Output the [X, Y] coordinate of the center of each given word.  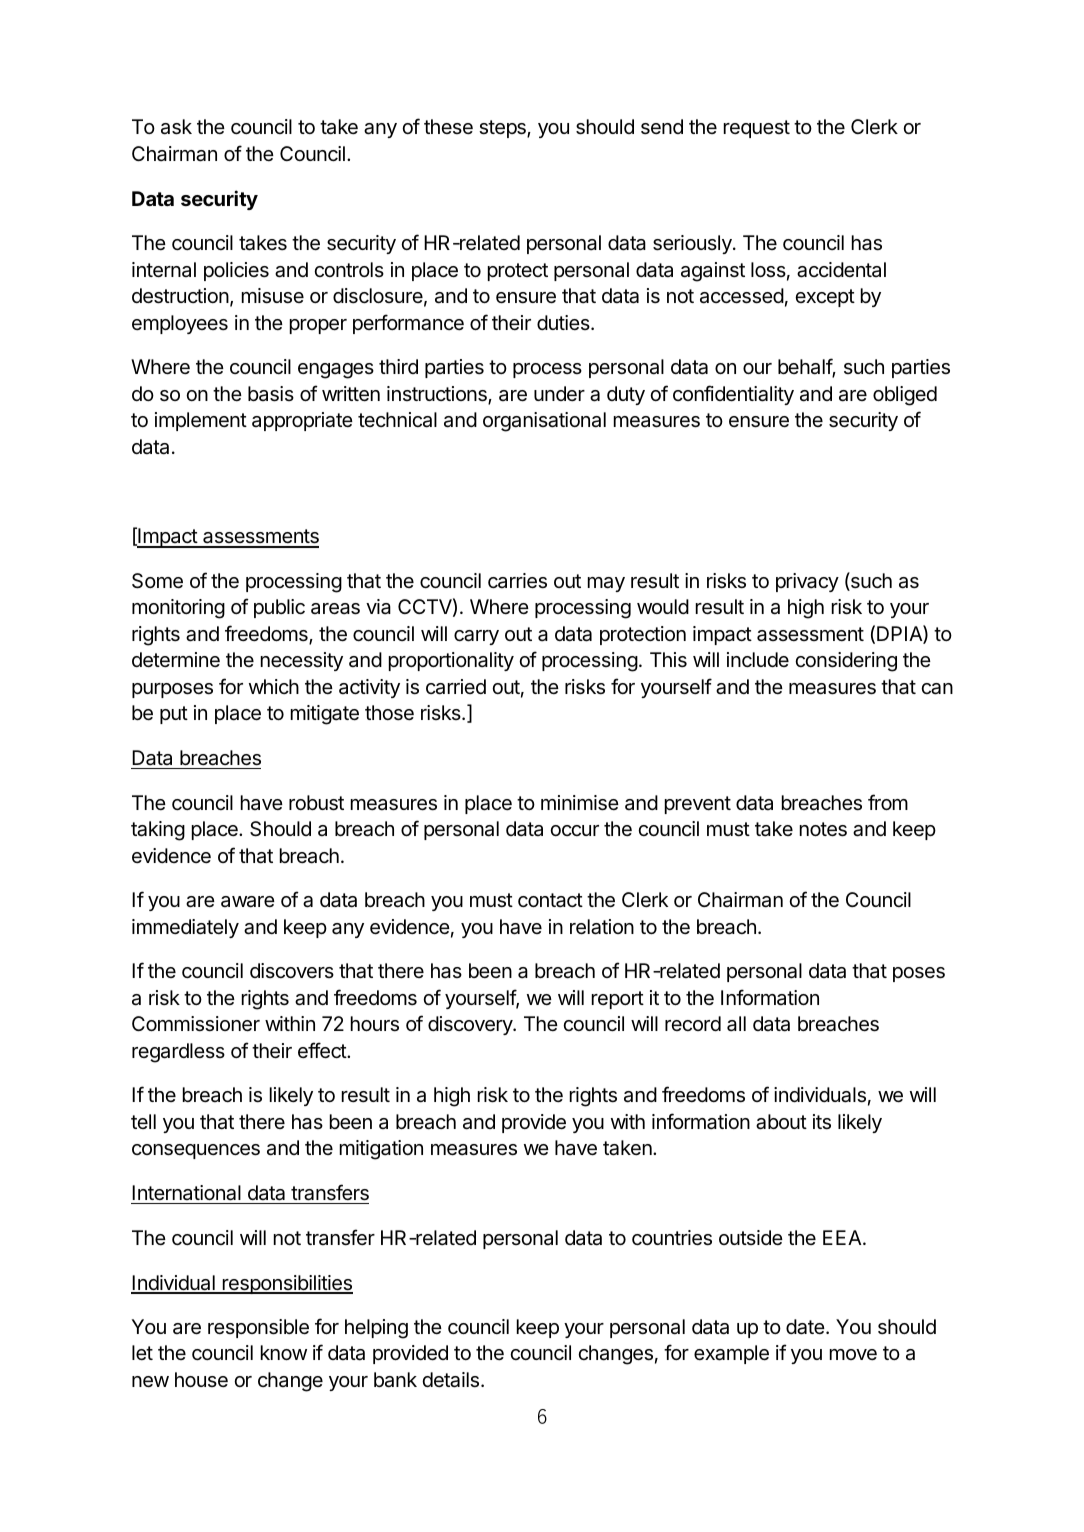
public [279, 608]
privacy [807, 582]
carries [517, 581]
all [736, 1024]
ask [176, 127]
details [452, 1380]
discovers [292, 970]
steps [503, 129]
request [757, 129]
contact [550, 900]
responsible [258, 1328]
